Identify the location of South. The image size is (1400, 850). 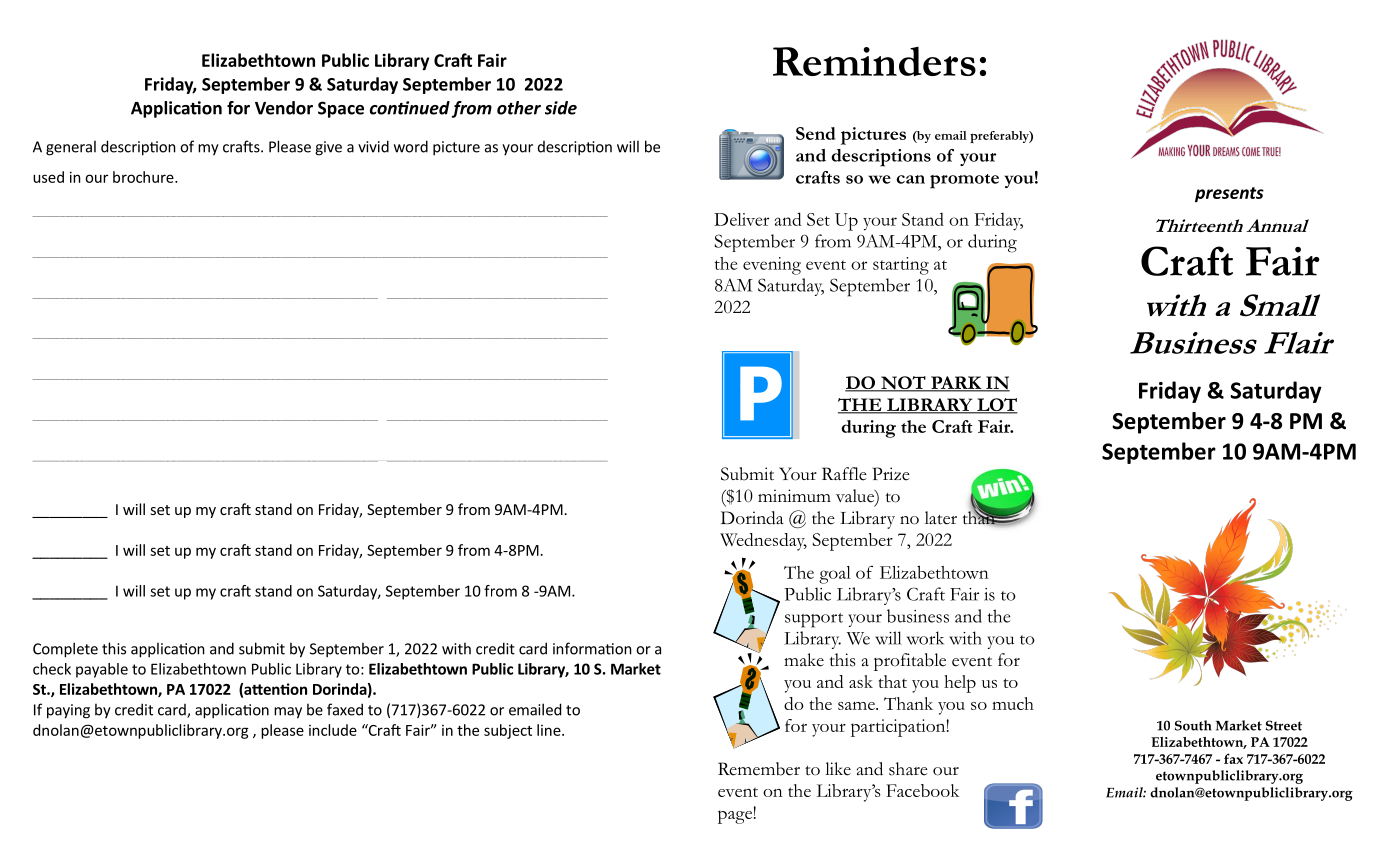
(1193, 725).
